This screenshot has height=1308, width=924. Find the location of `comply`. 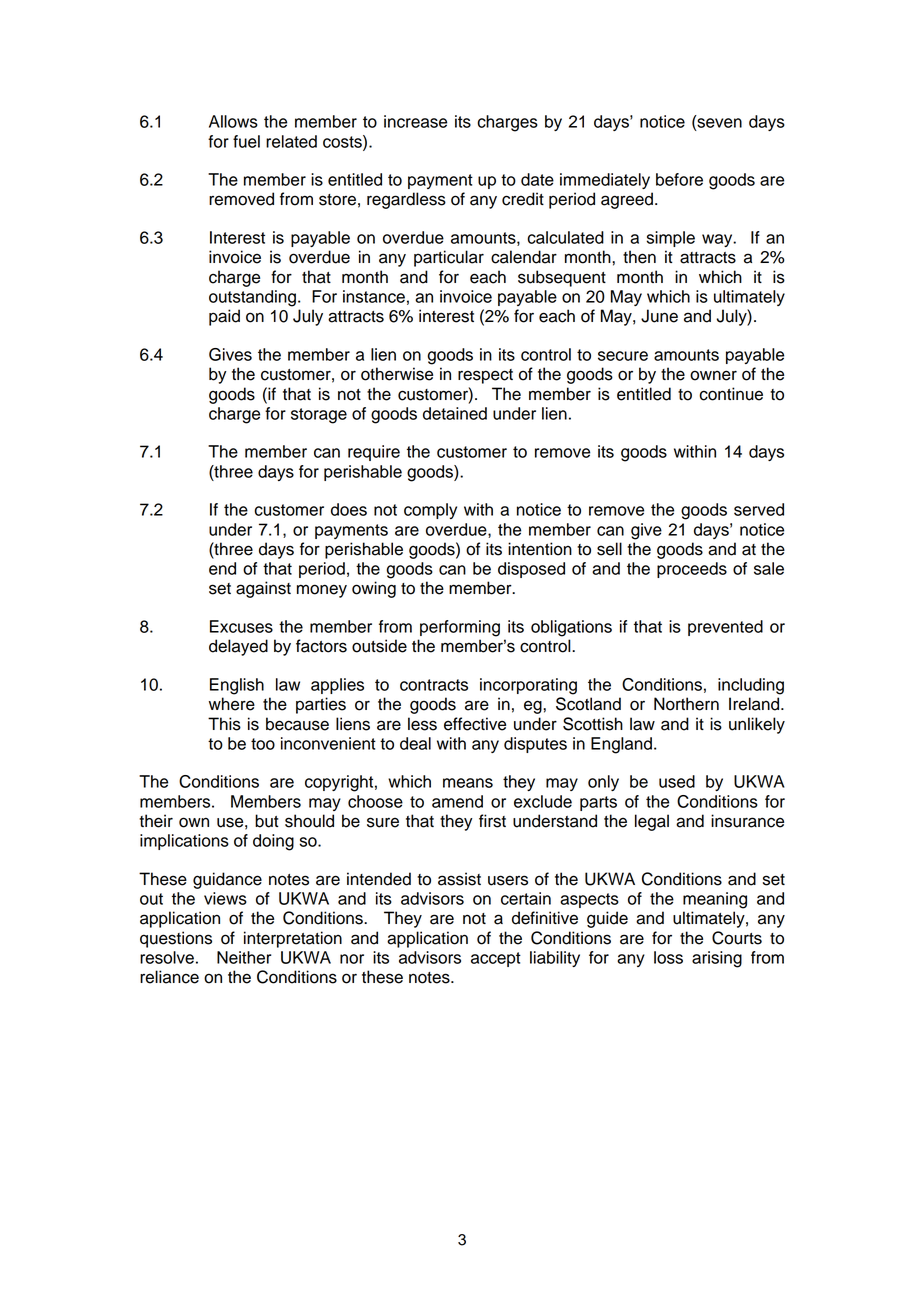

comply is located at coordinates (430, 511).
